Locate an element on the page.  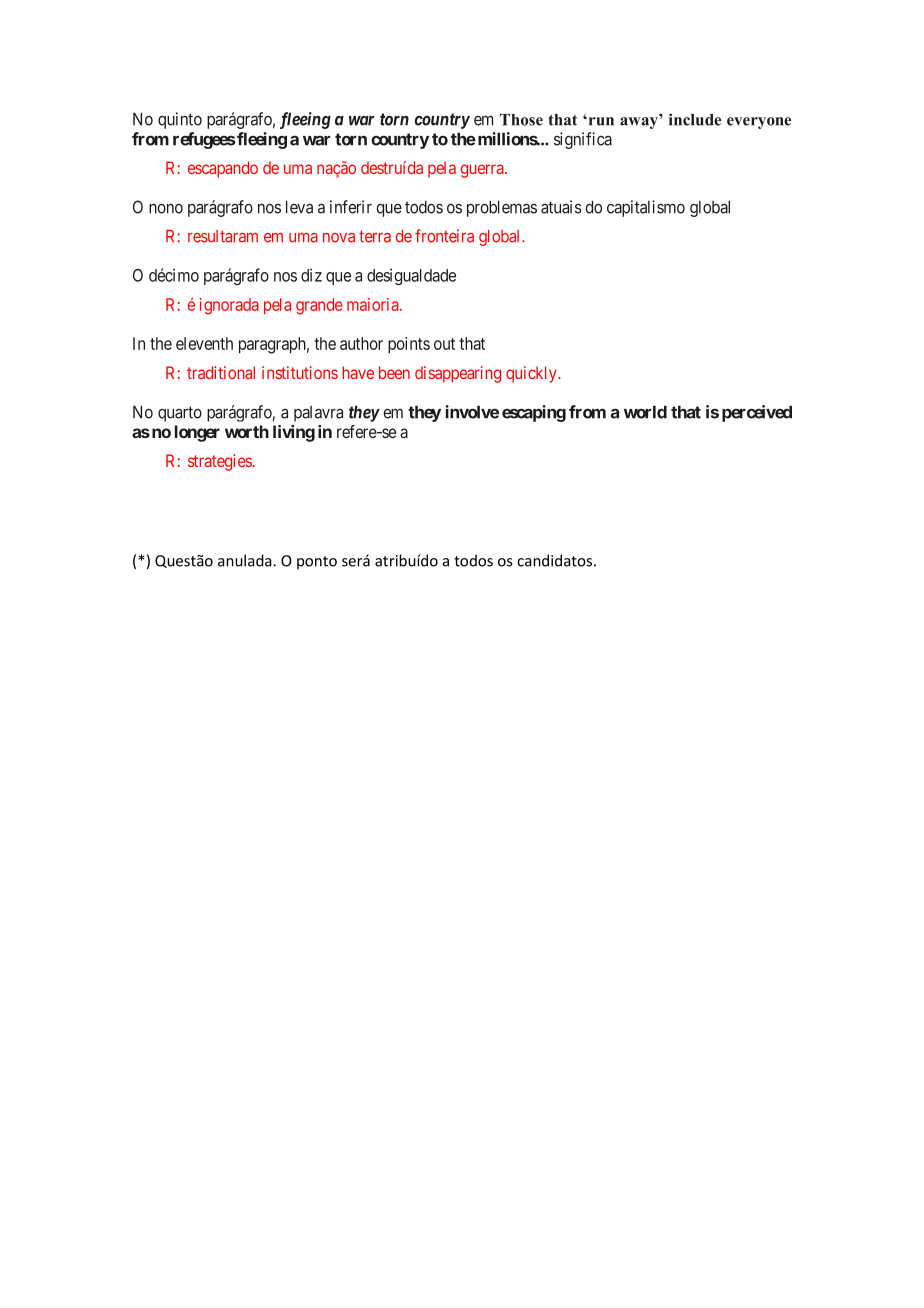
diz is located at coordinates (311, 275).
